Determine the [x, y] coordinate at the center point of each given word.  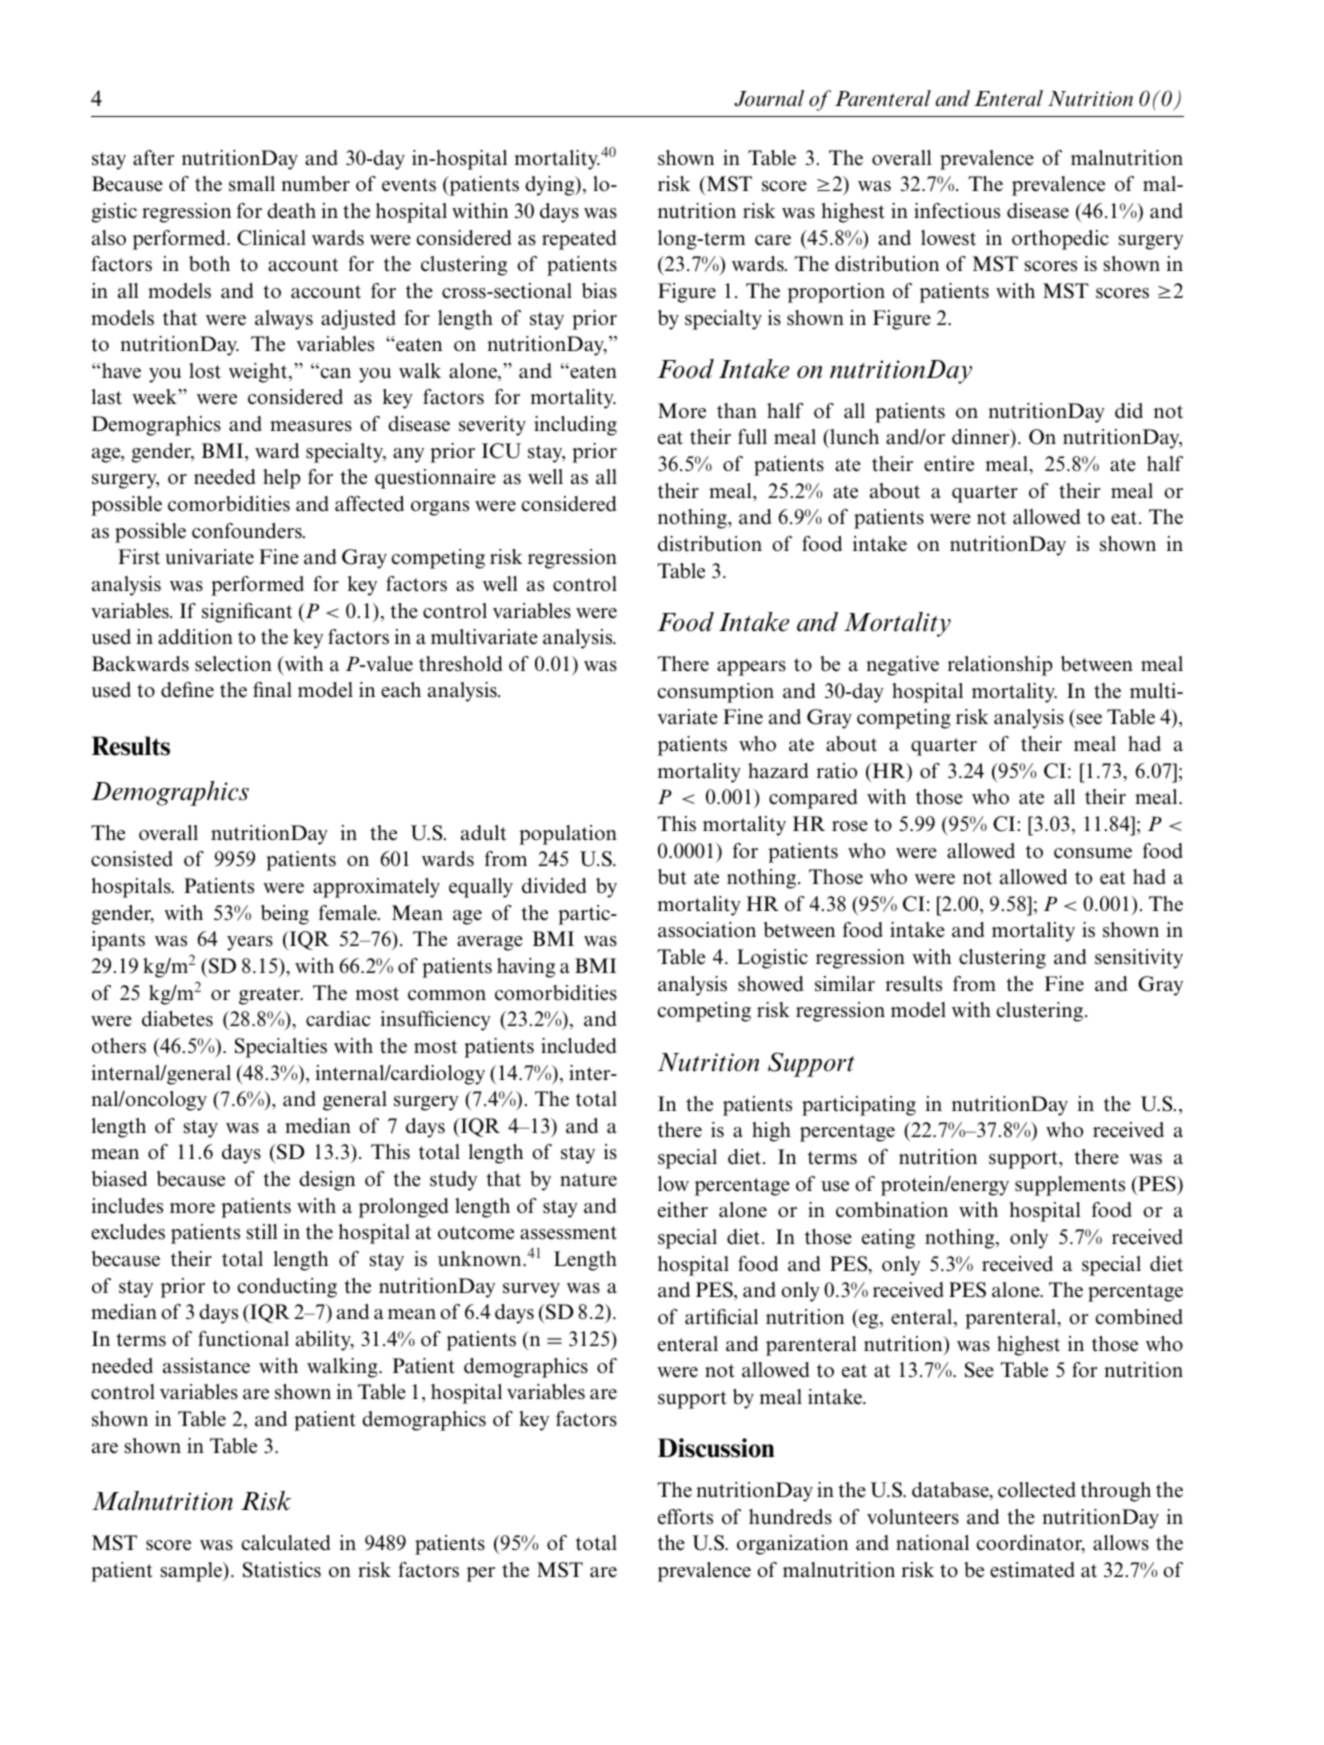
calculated [285, 1543]
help [282, 479]
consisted [132, 859]
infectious [957, 211]
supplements [1070, 1186]
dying [551, 186]
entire [949, 464]
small [252, 184]
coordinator [1030, 1544]
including [575, 426]
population [568, 835]
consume [1093, 853]
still [262, 1232]
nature [588, 1180]
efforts [685, 1517]
